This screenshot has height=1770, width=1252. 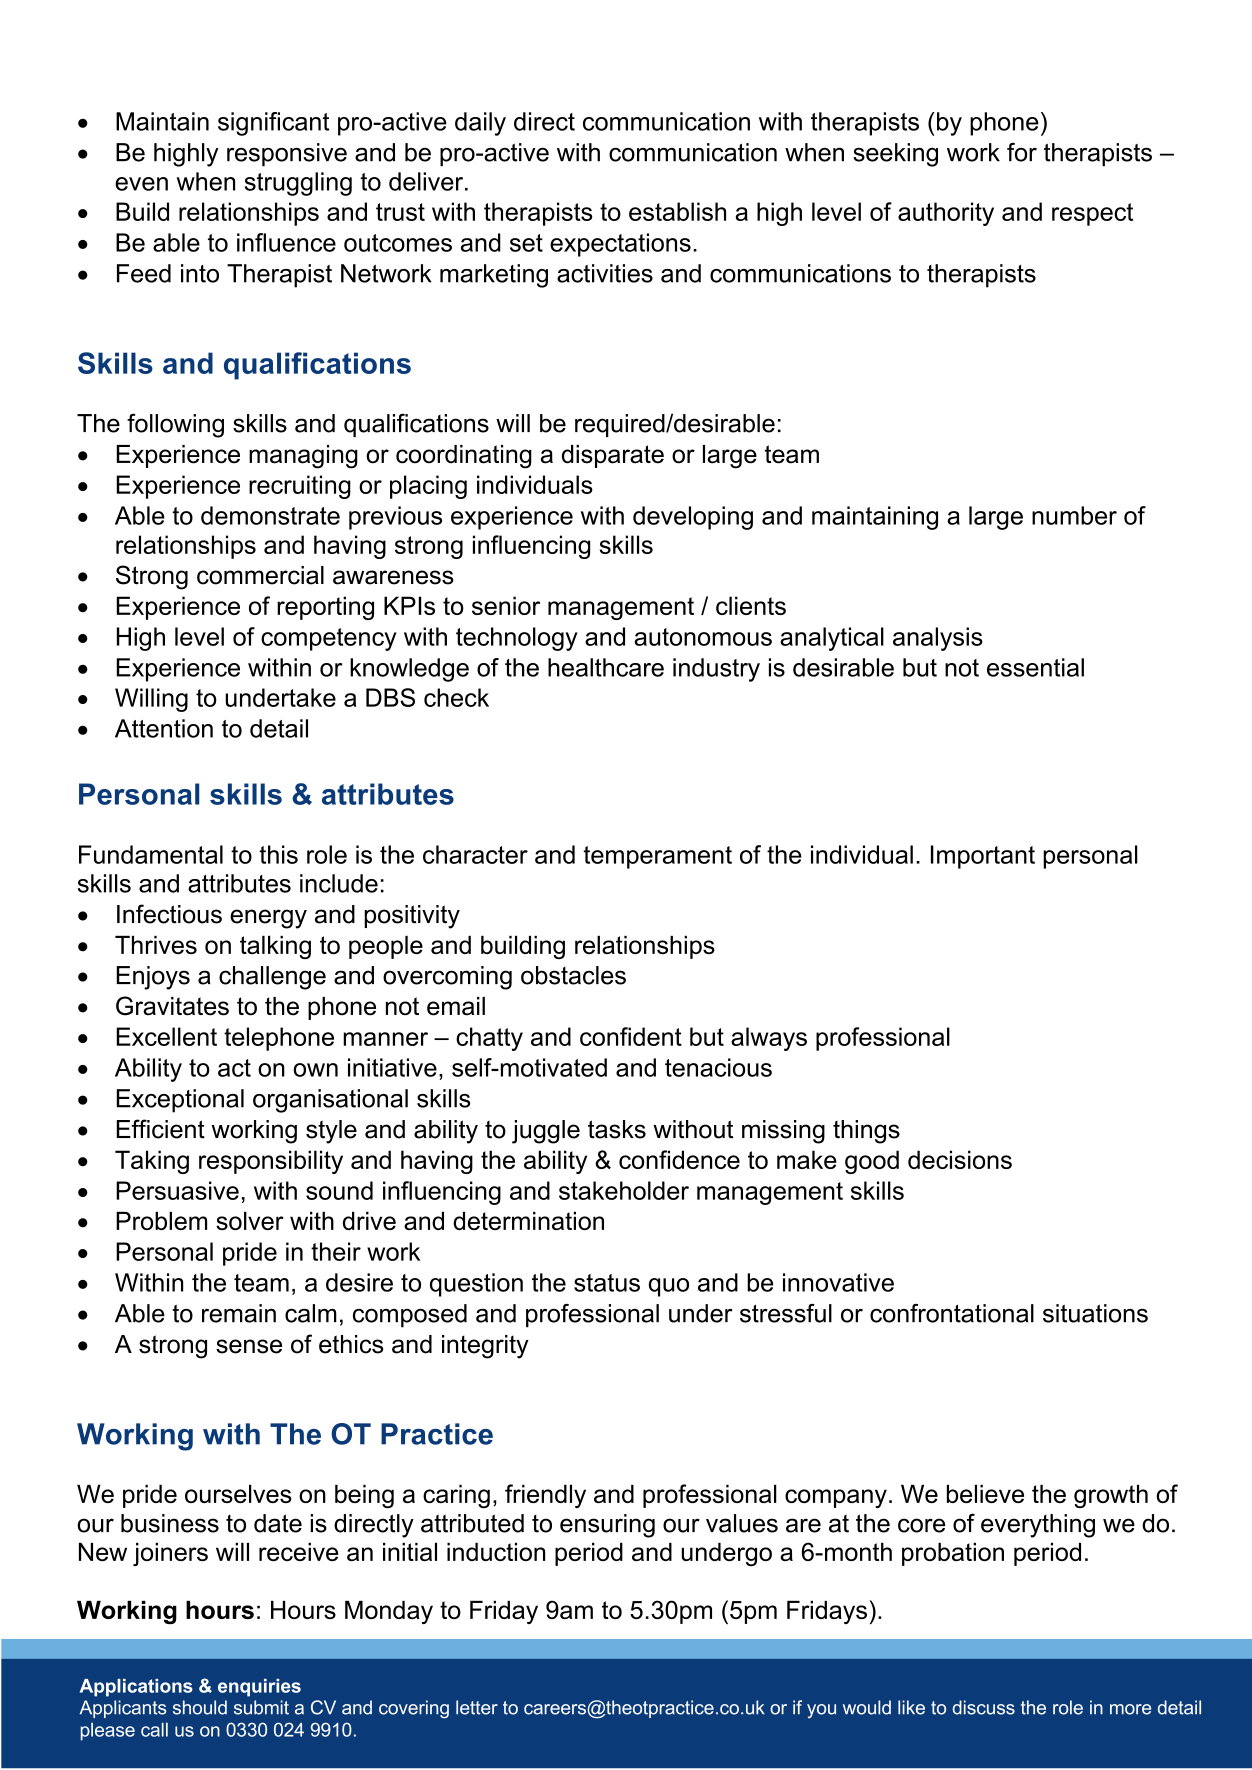 I want to click on responsibility, so click(x=271, y=1162).
